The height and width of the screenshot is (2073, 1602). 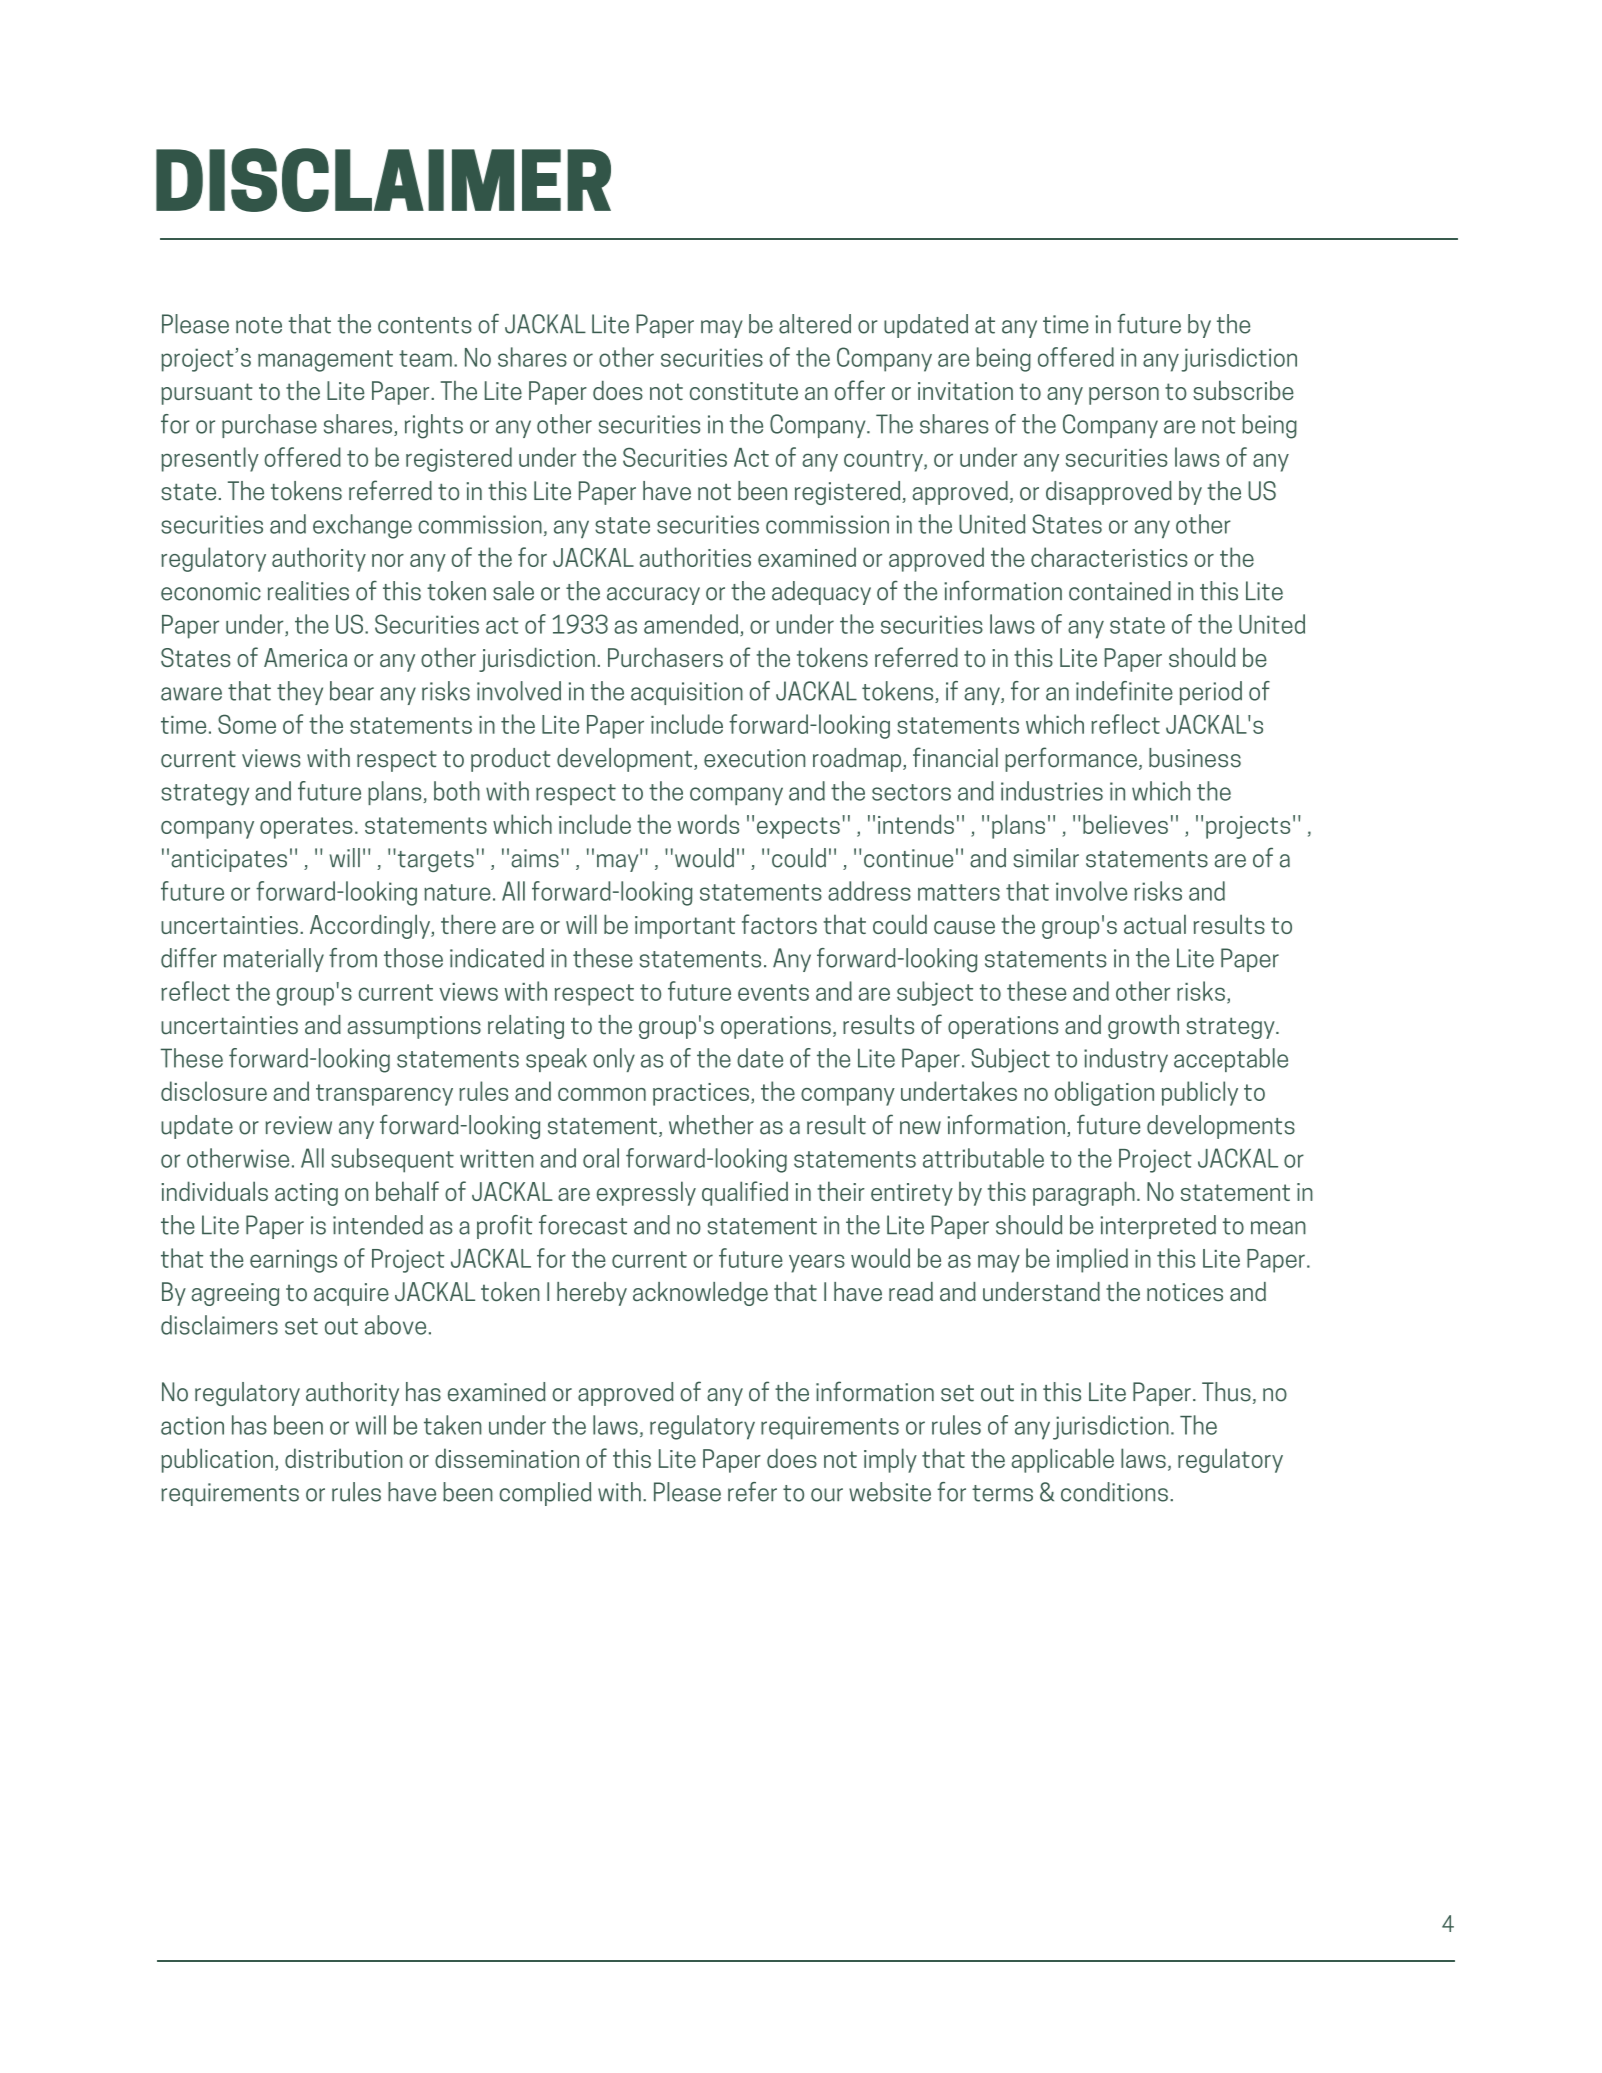 What do you see at coordinates (306, 1194) in the screenshot?
I see `acting` at bounding box center [306, 1194].
